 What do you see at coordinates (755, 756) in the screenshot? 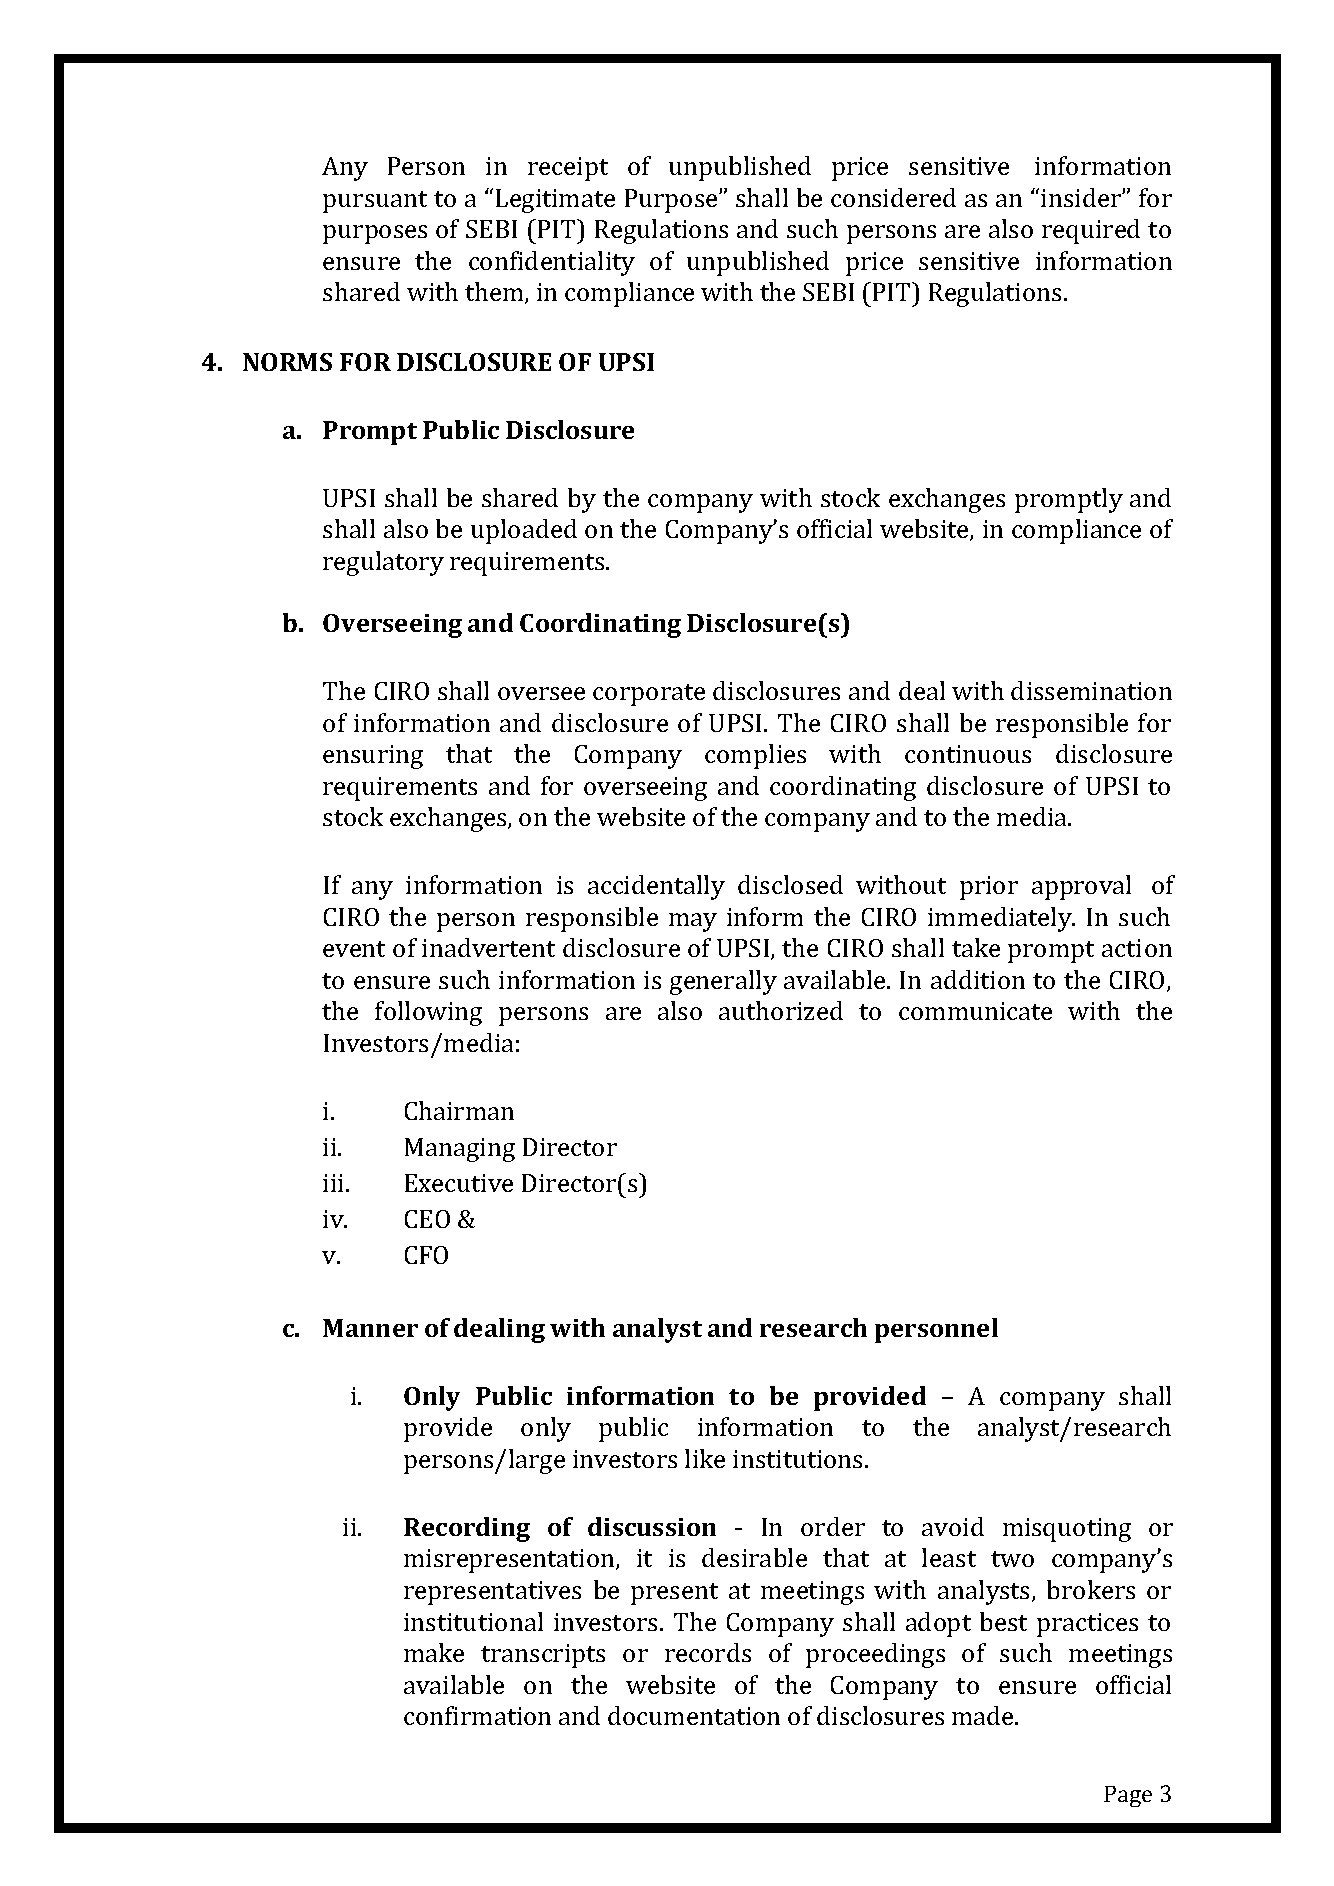
I see `complies` at bounding box center [755, 756].
